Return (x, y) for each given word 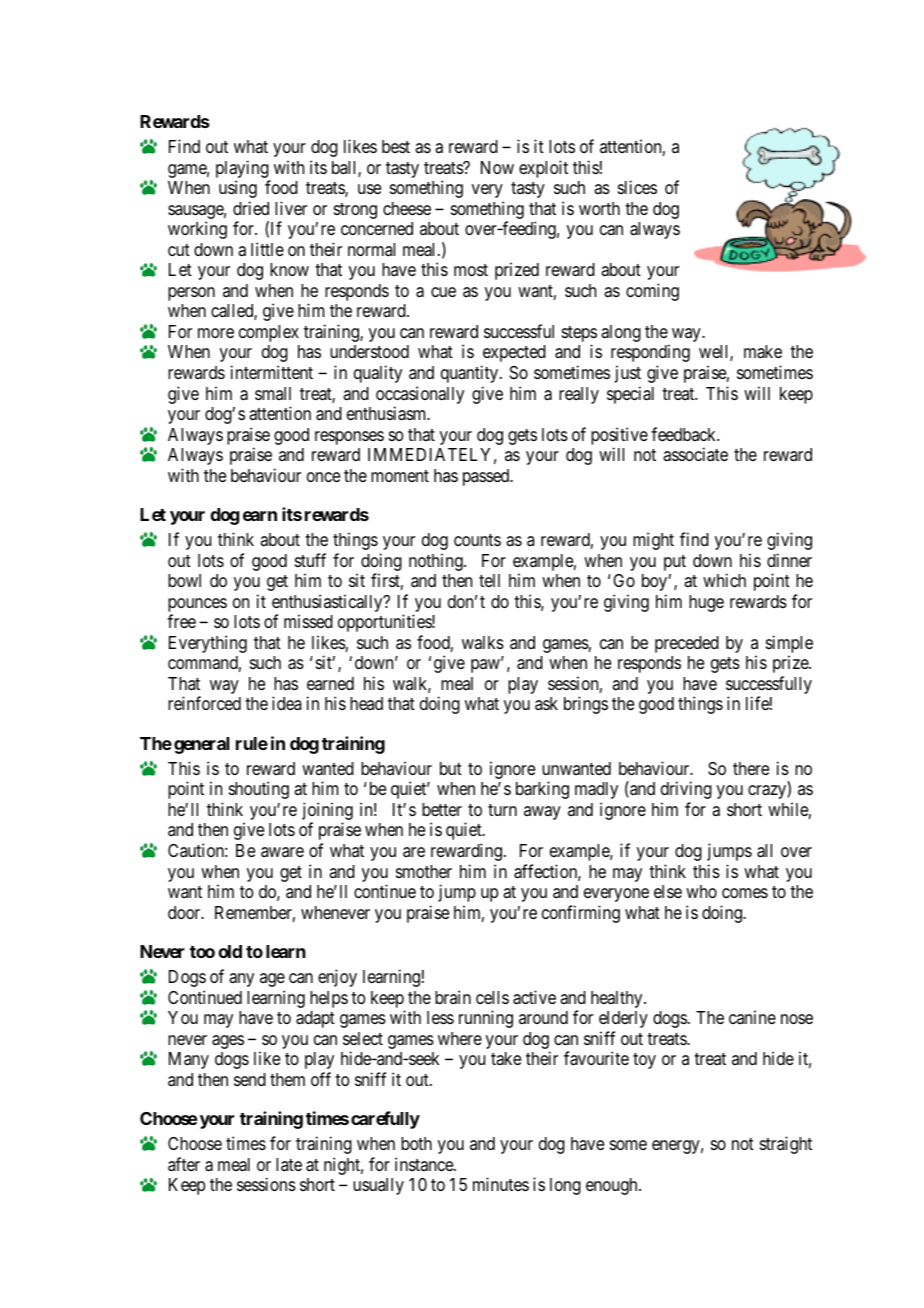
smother (424, 871)
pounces (197, 606)
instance (425, 1164)
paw (486, 666)
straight (786, 1145)
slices (637, 187)
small (273, 393)
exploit (543, 169)
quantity (471, 374)
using (238, 189)
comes (745, 893)
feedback (685, 434)
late (289, 1164)
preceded (687, 644)
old (230, 951)
